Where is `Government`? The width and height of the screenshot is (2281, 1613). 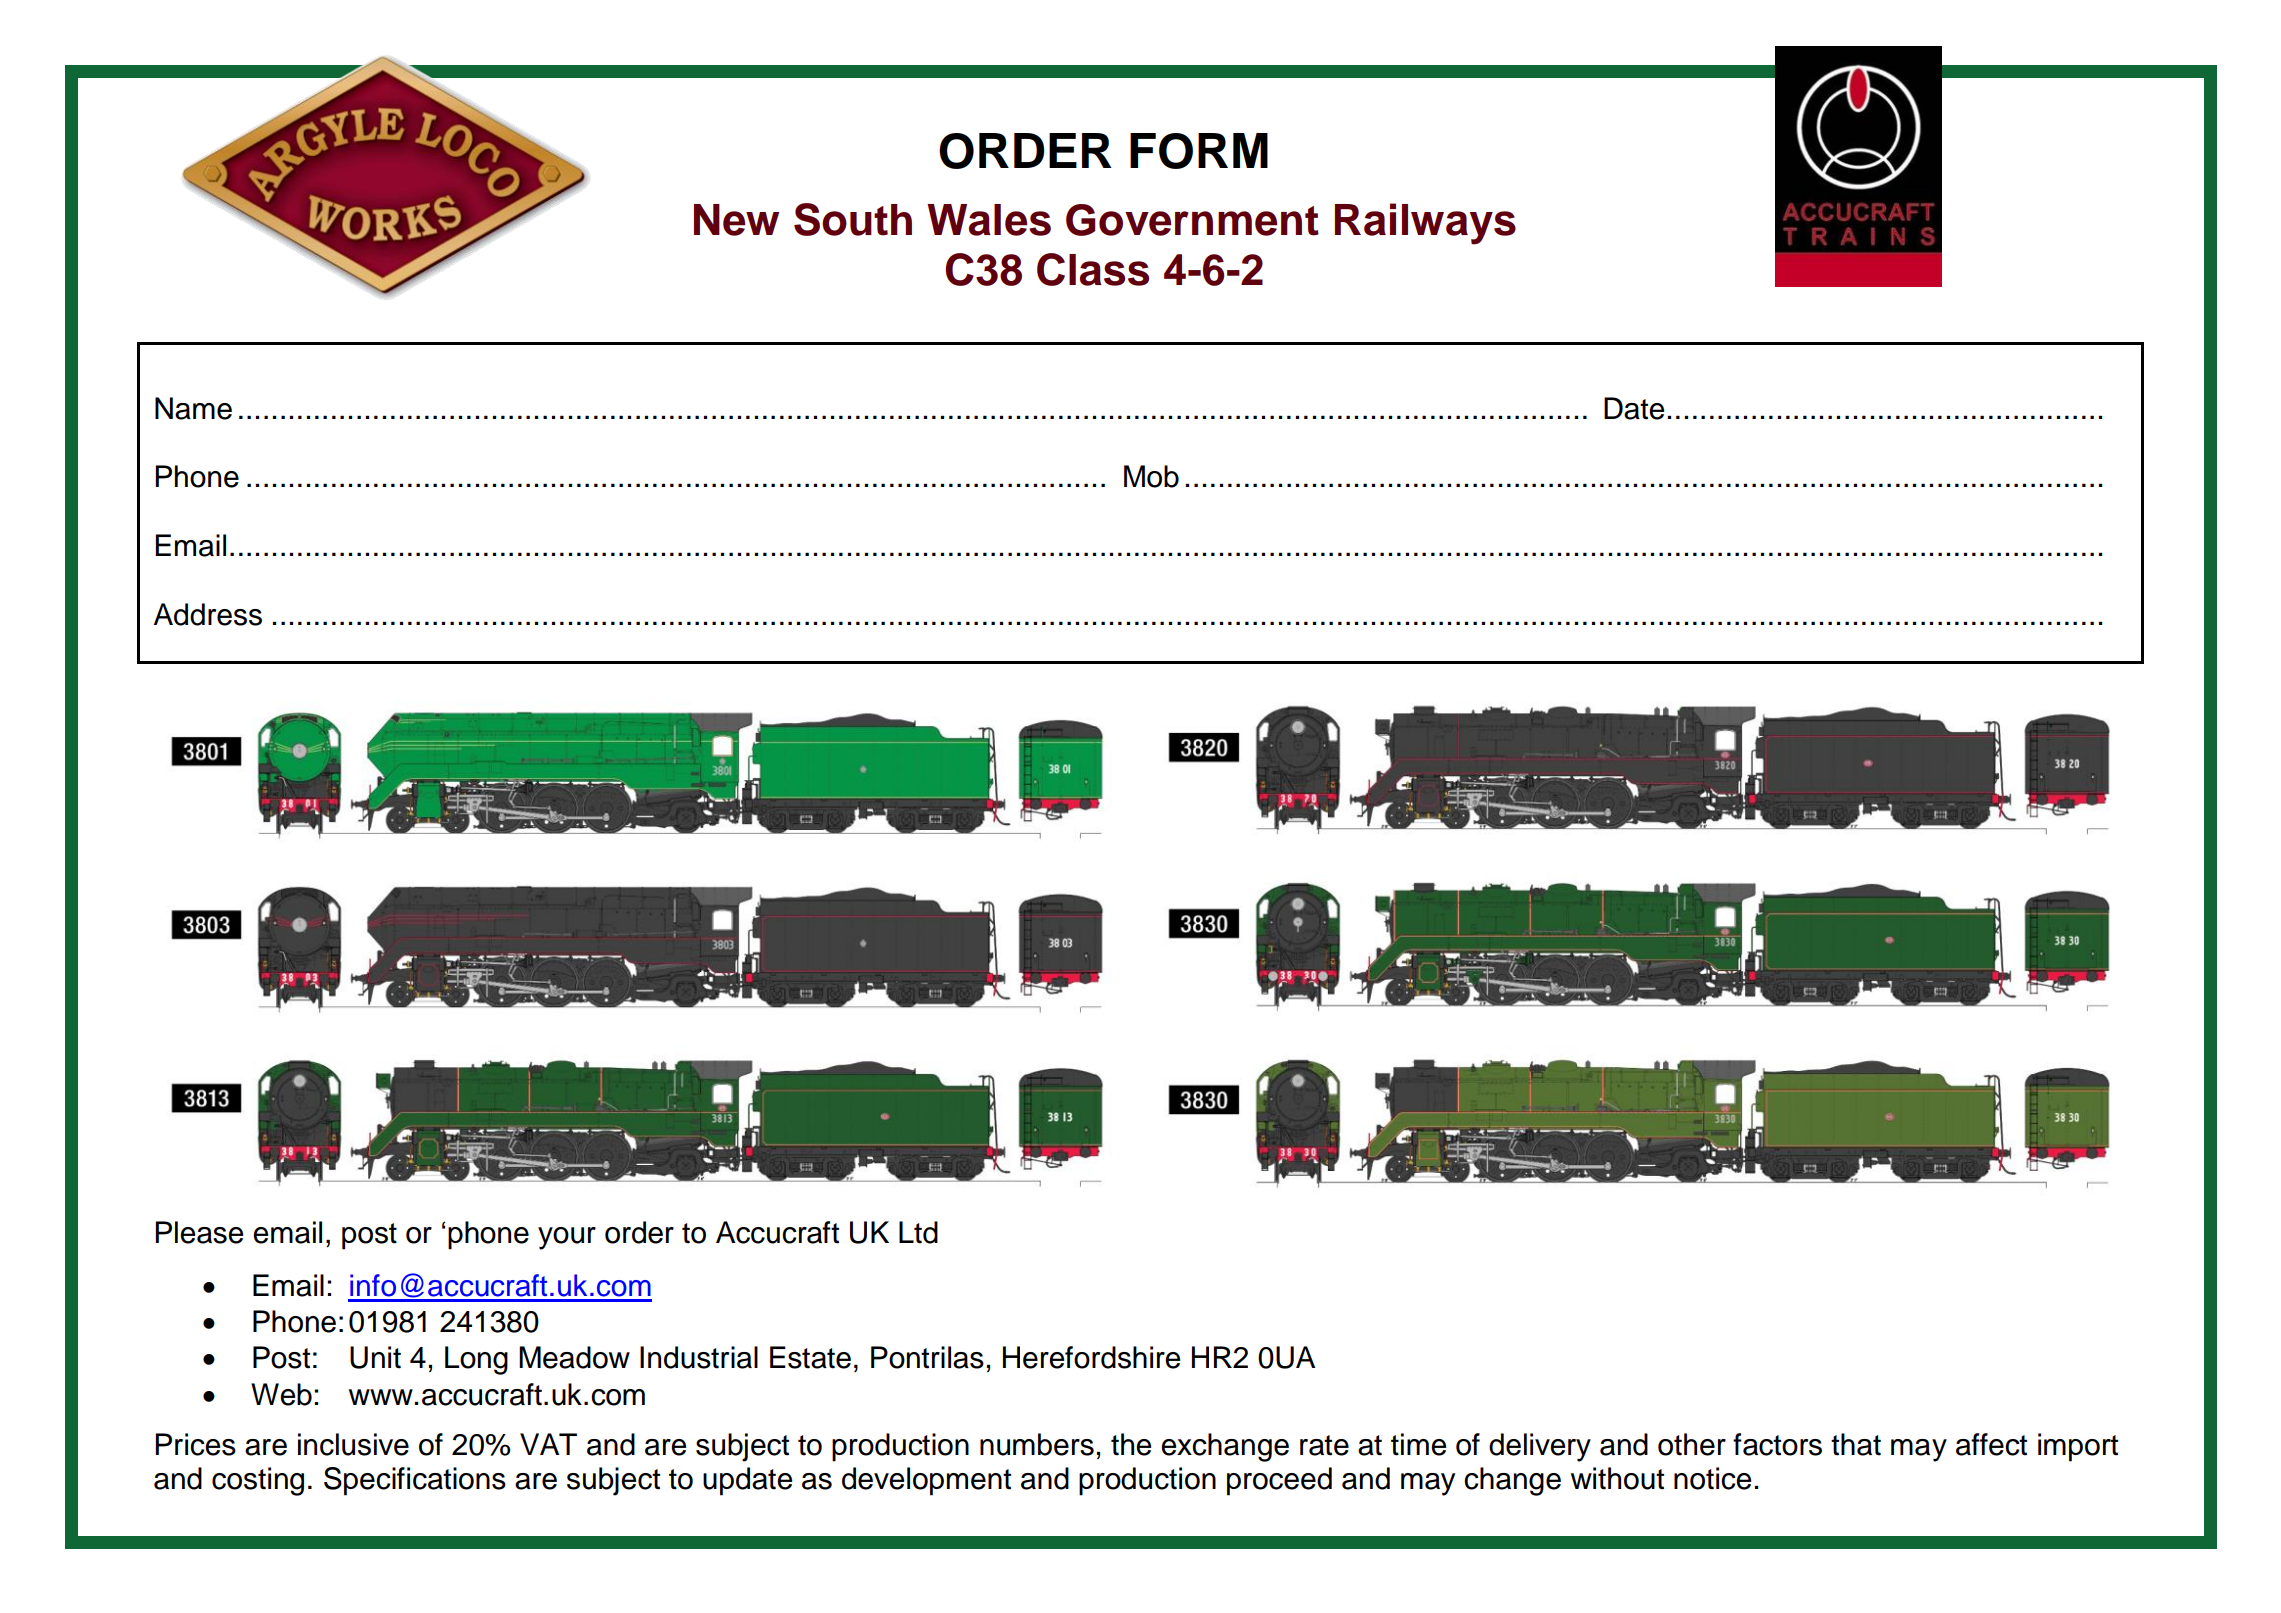 Government is located at coordinates (1192, 220).
